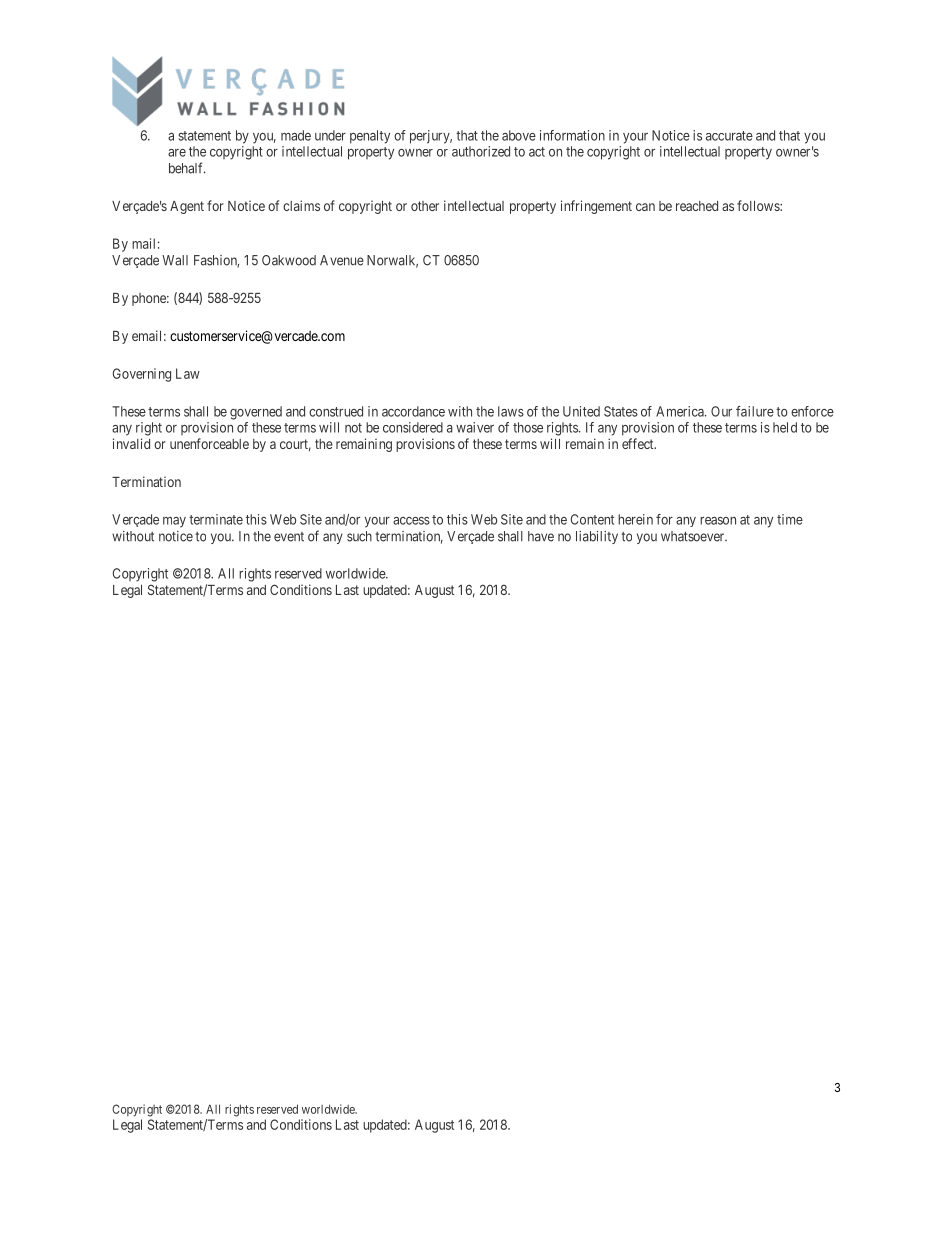 This document has height=1233, width=952. I want to click on accordance, so click(413, 411).
